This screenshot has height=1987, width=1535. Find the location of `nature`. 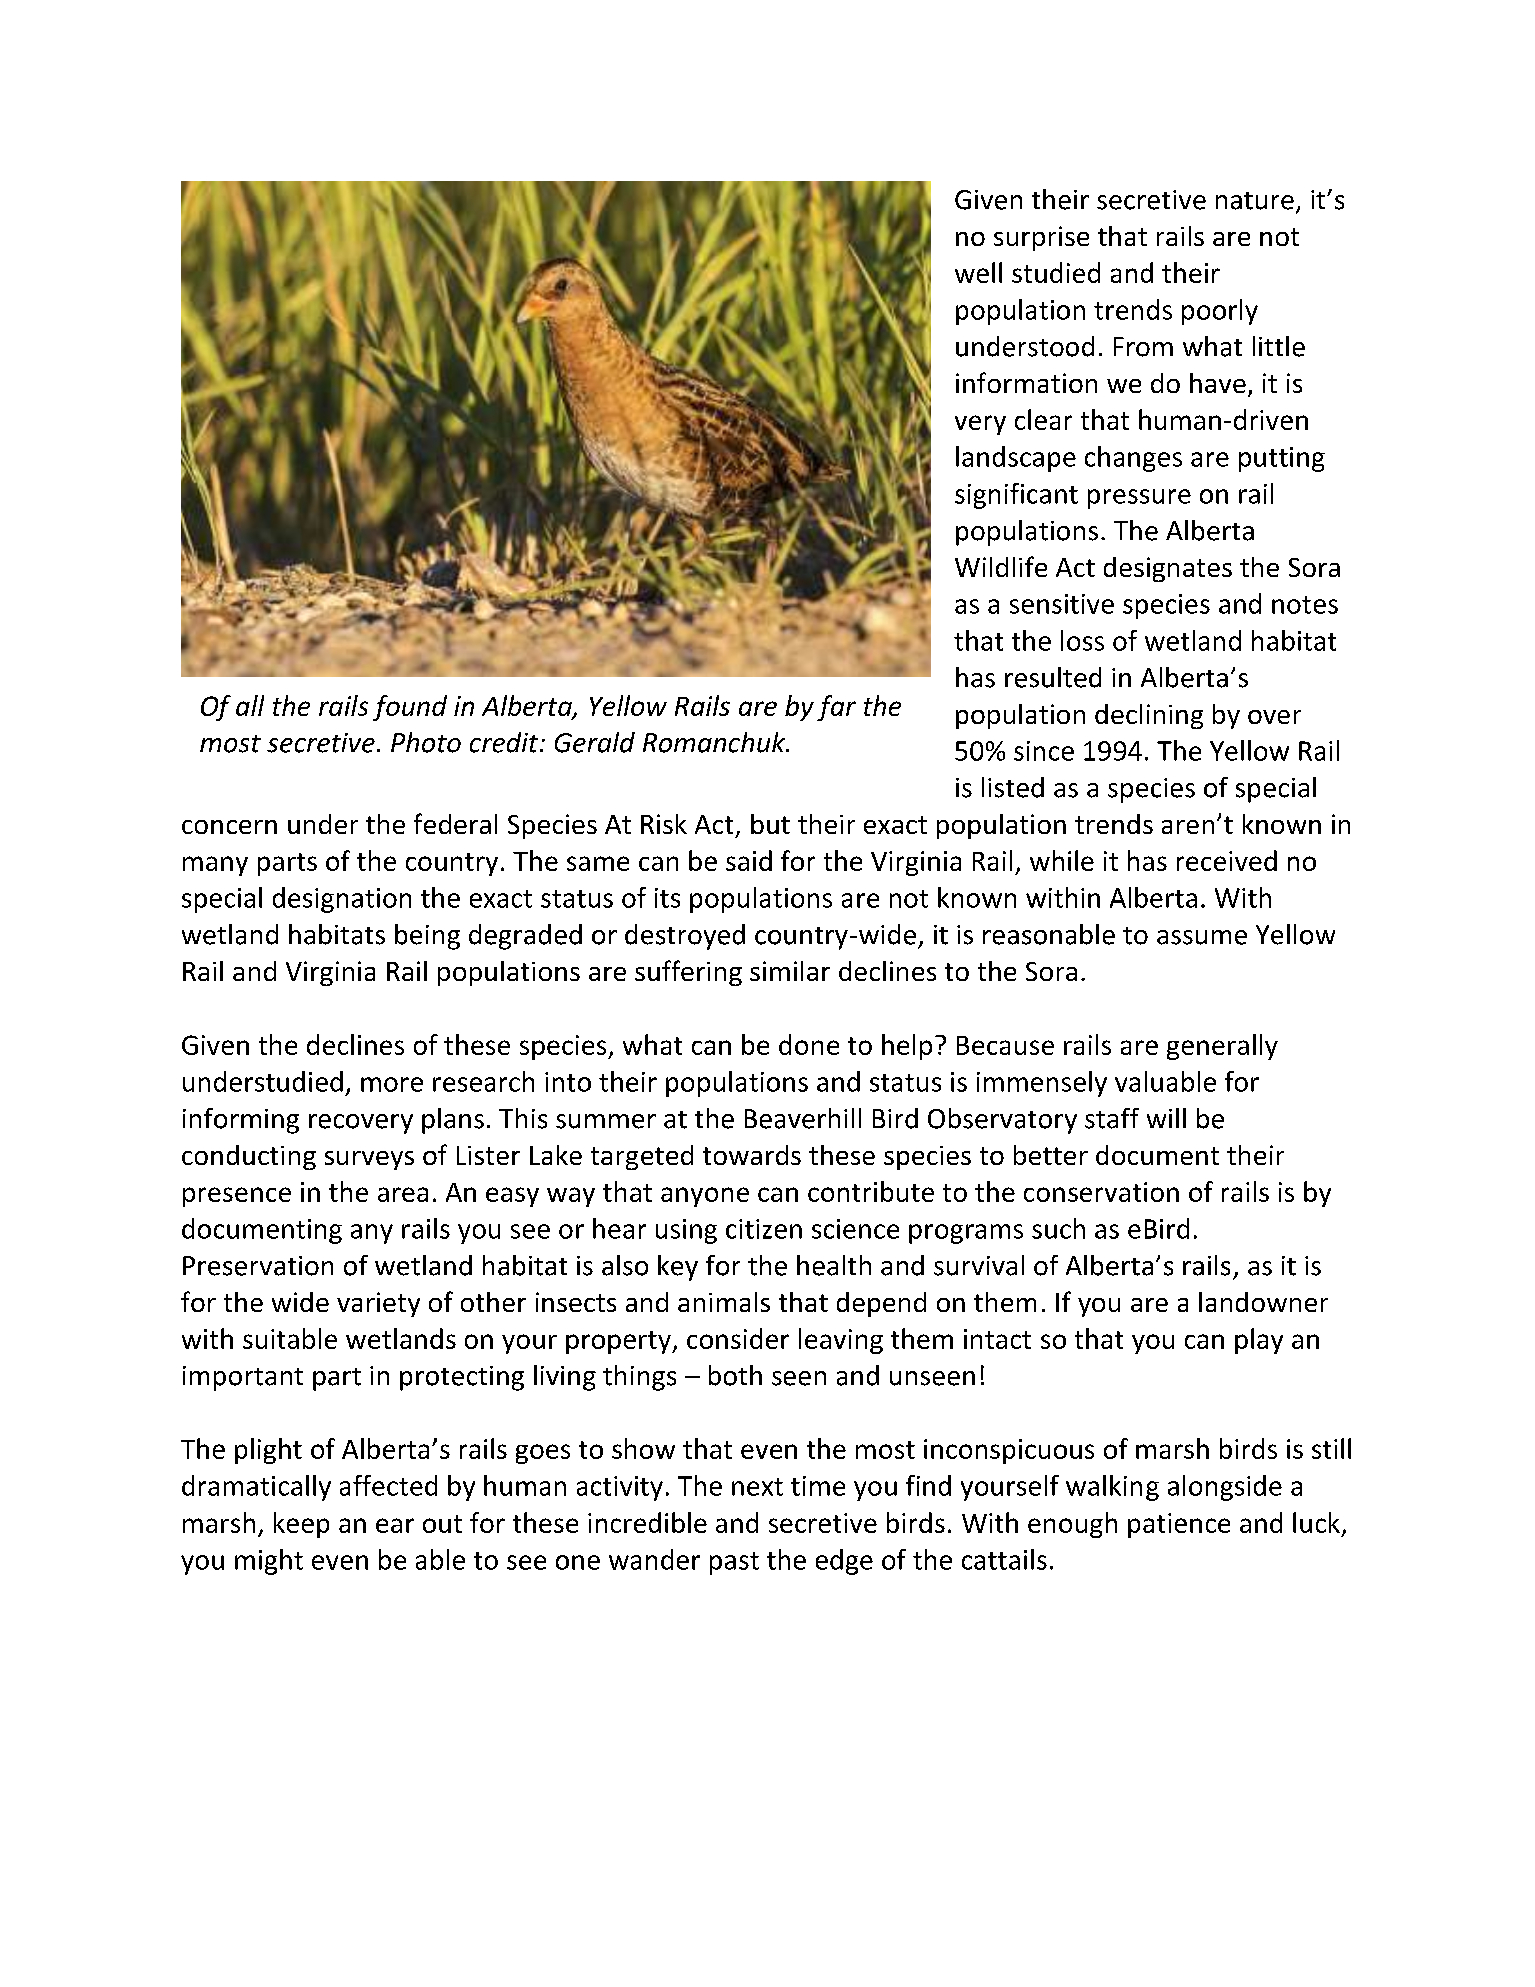

nature is located at coordinates (1255, 201).
